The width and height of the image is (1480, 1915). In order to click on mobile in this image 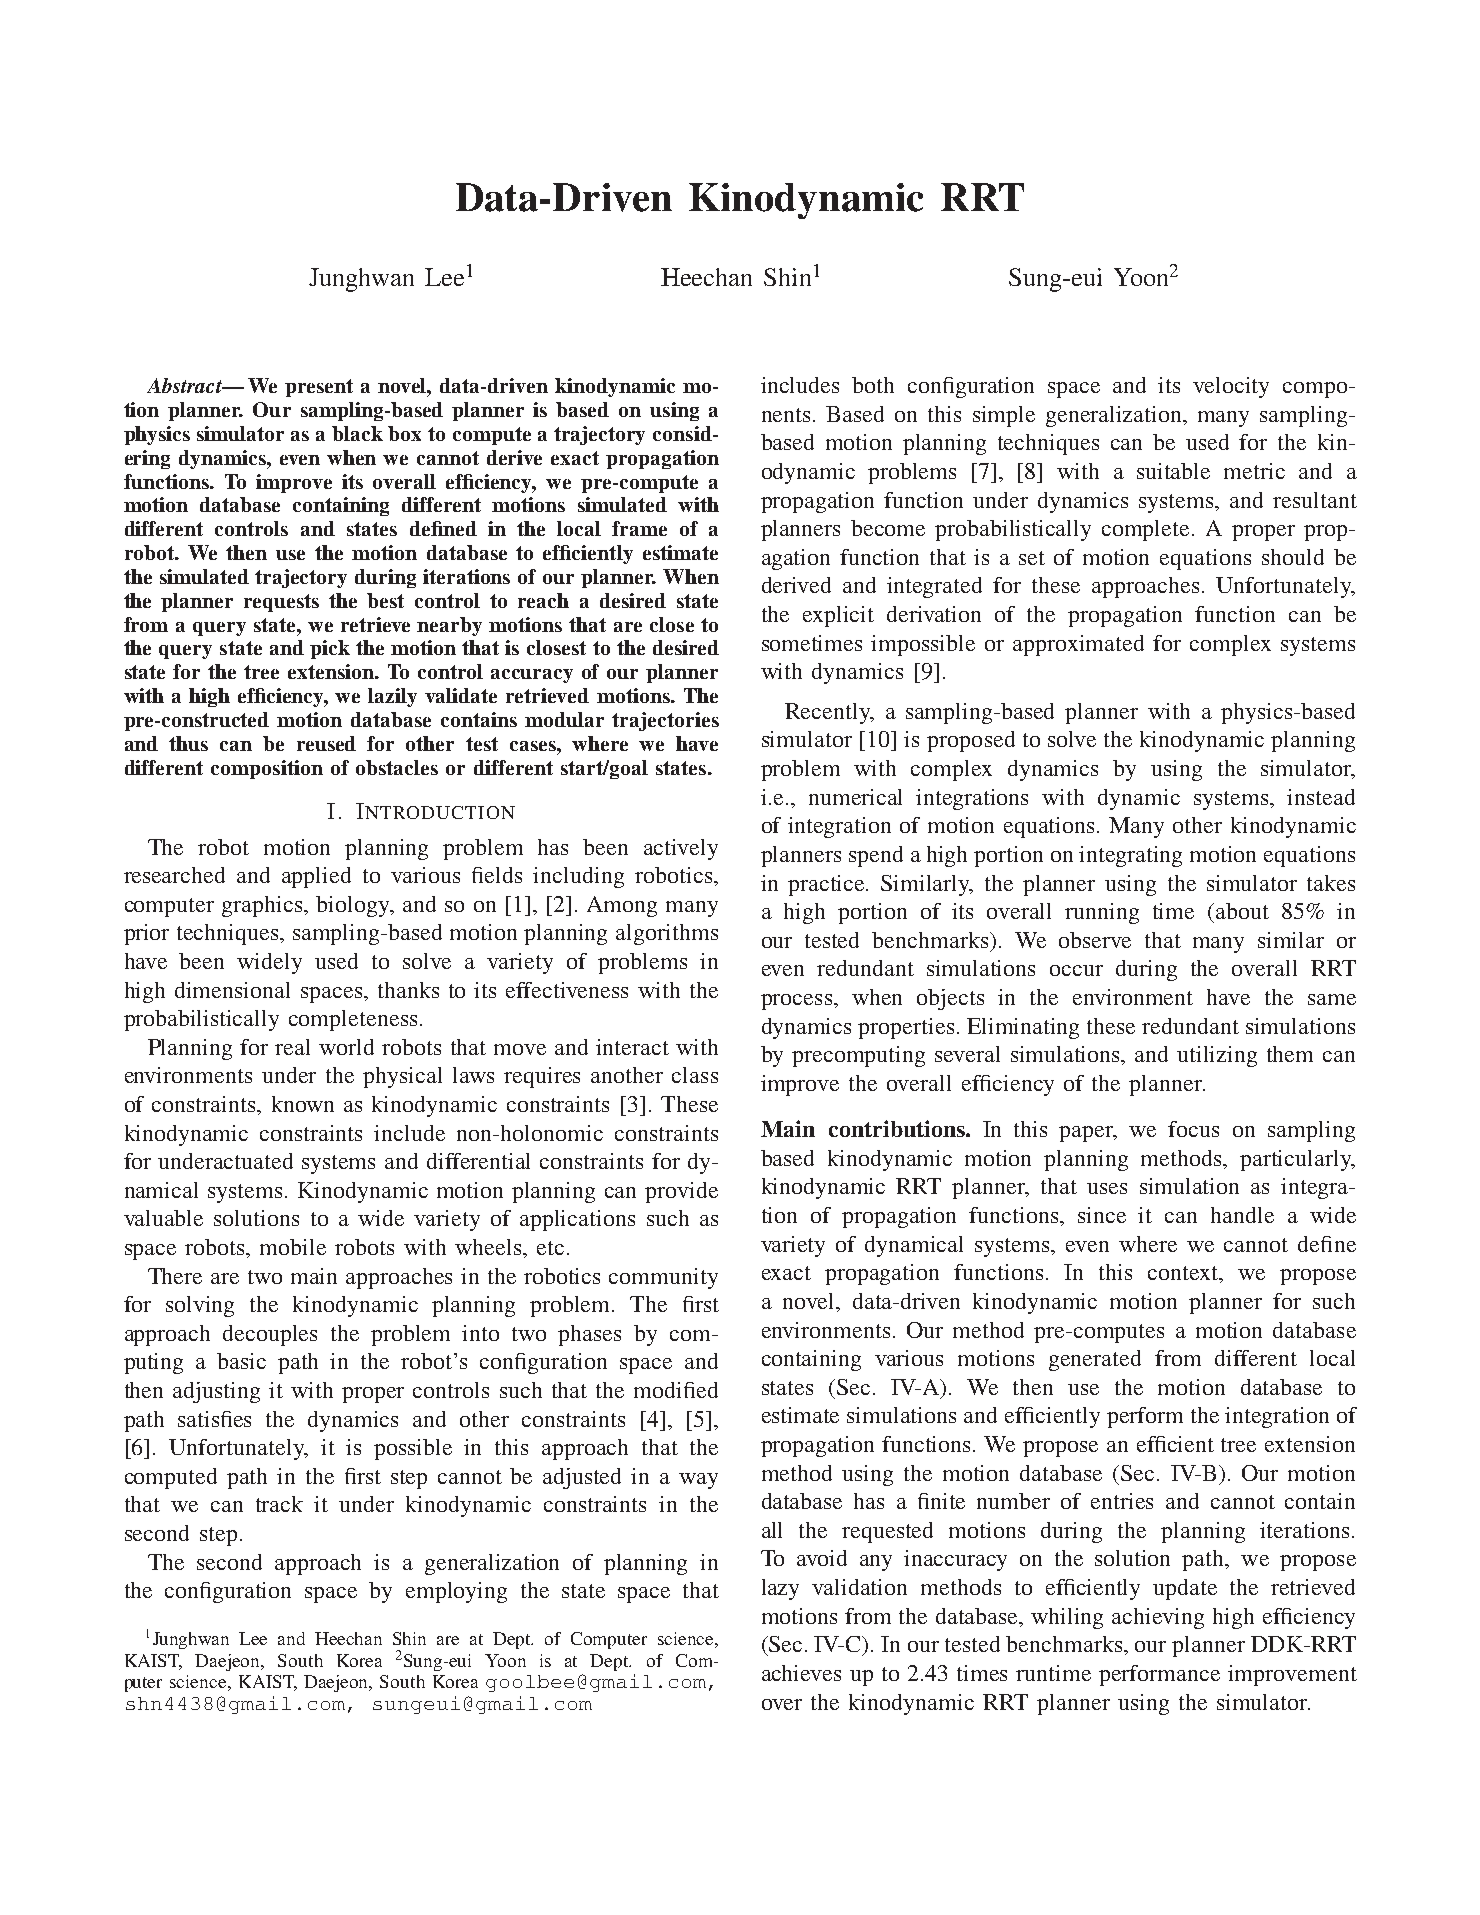, I will do `click(293, 1247)`.
